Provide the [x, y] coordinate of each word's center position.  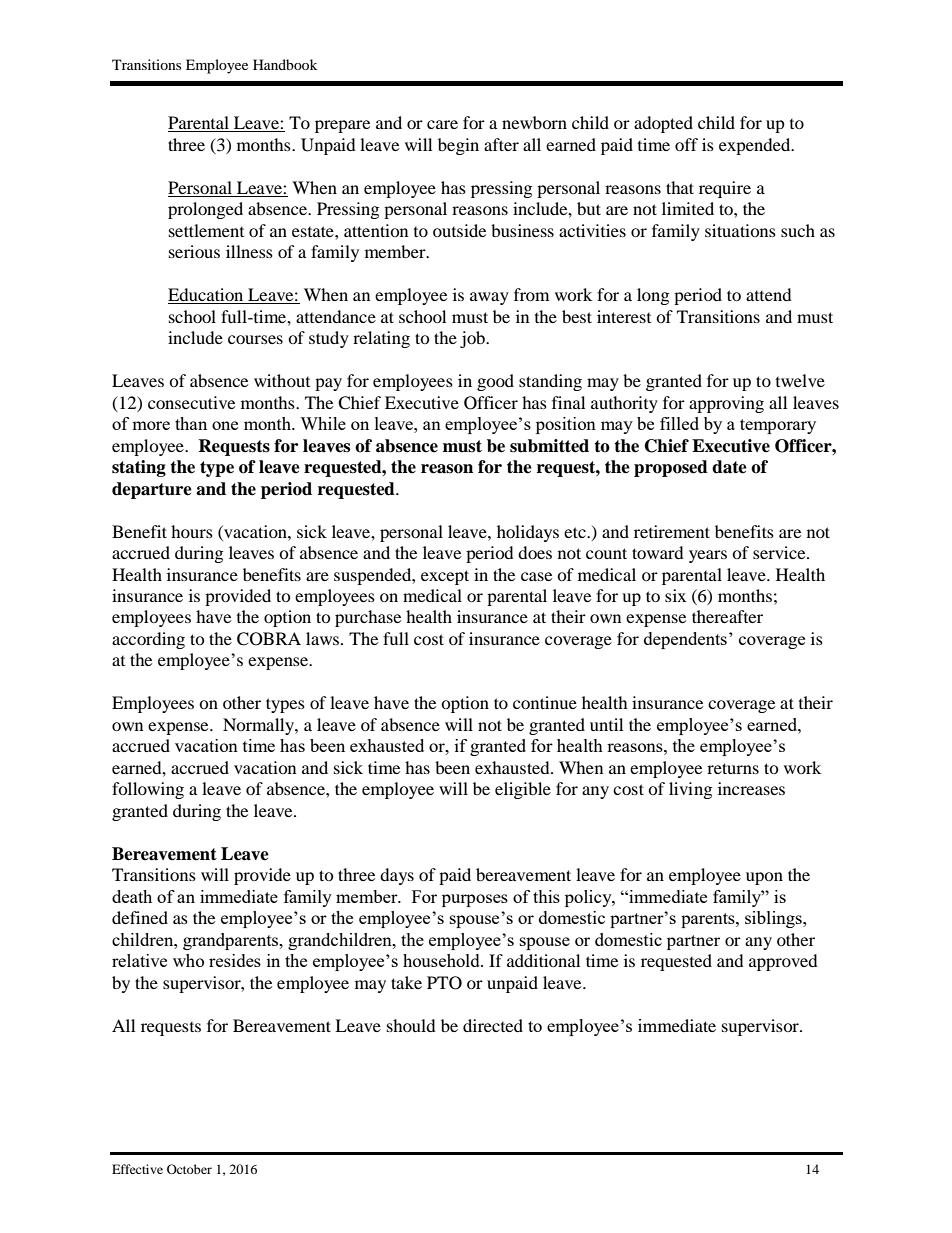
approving [726, 404]
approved [783, 962]
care [442, 124]
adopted [663, 124]
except [445, 577]
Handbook [285, 64]
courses [255, 339]
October [189, 1169]
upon [764, 878]
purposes [475, 900]
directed [493, 1025]
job [473, 339]
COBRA [269, 639]
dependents [685, 640]
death [132, 896]
